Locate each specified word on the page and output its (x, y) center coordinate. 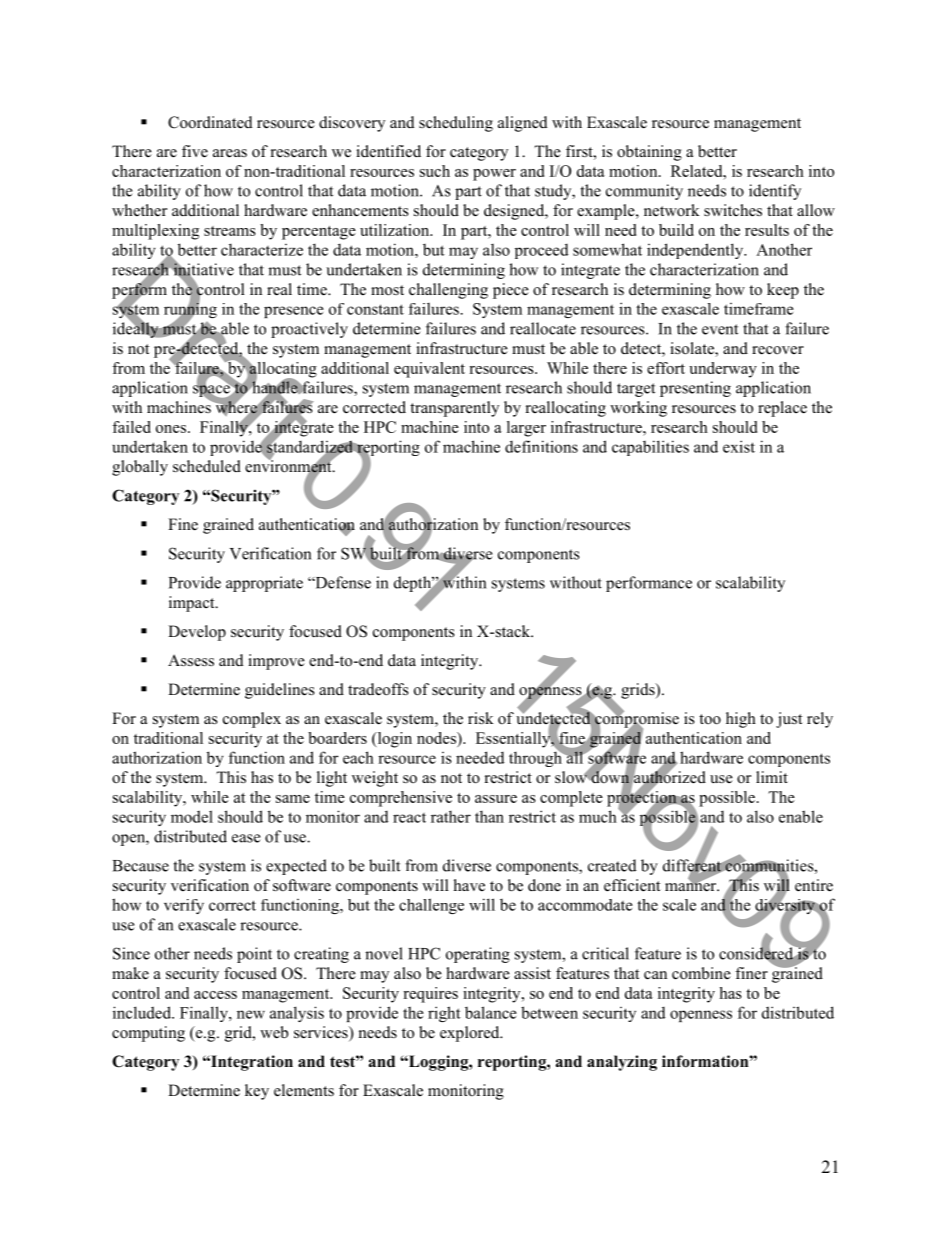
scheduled (207, 466)
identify (775, 192)
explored (471, 1034)
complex (252, 720)
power (494, 175)
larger (526, 429)
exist (739, 446)
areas (230, 153)
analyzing (622, 1063)
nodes (437, 738)
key (257, 1092)
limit (772, 777)
